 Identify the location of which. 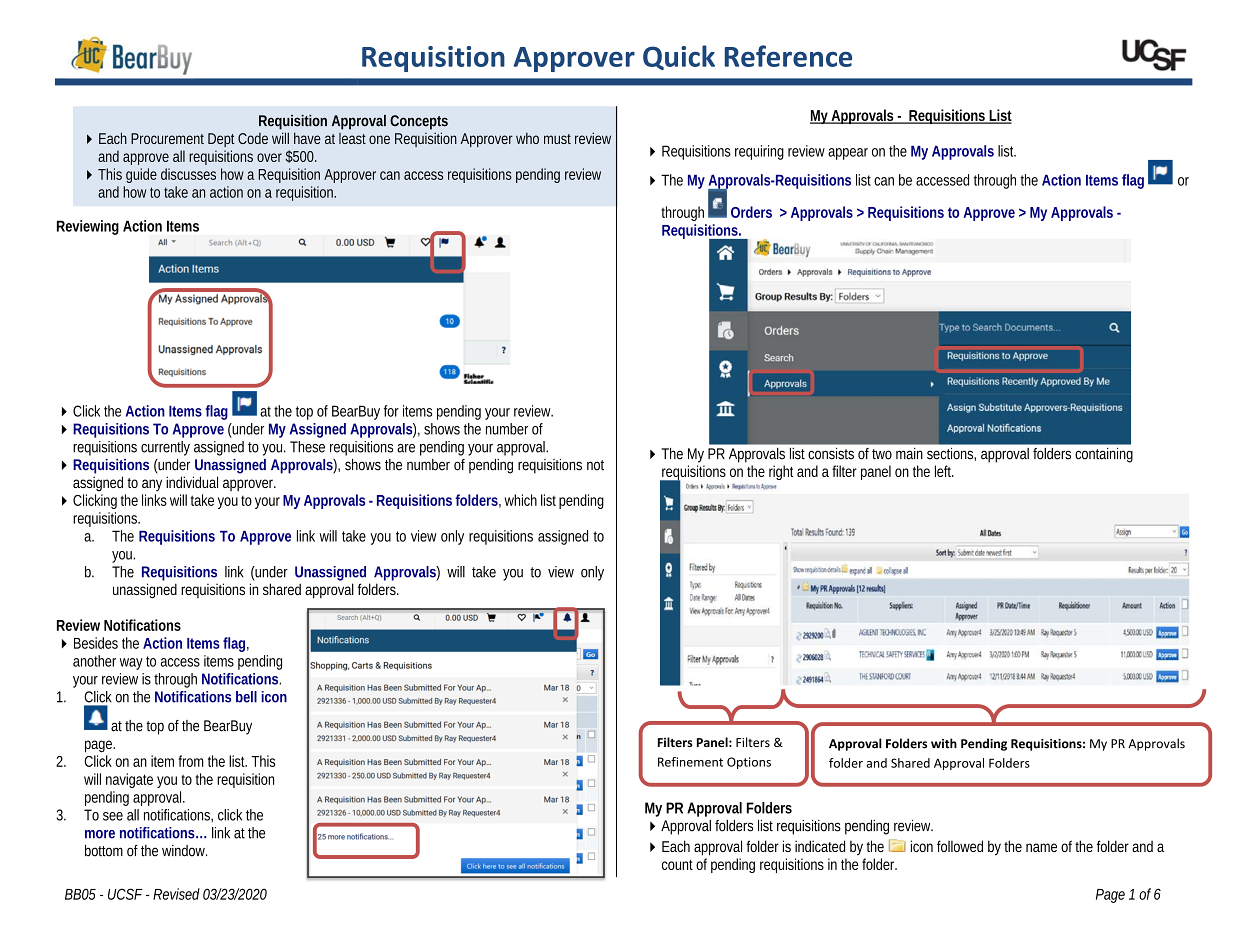
(521, 500).
